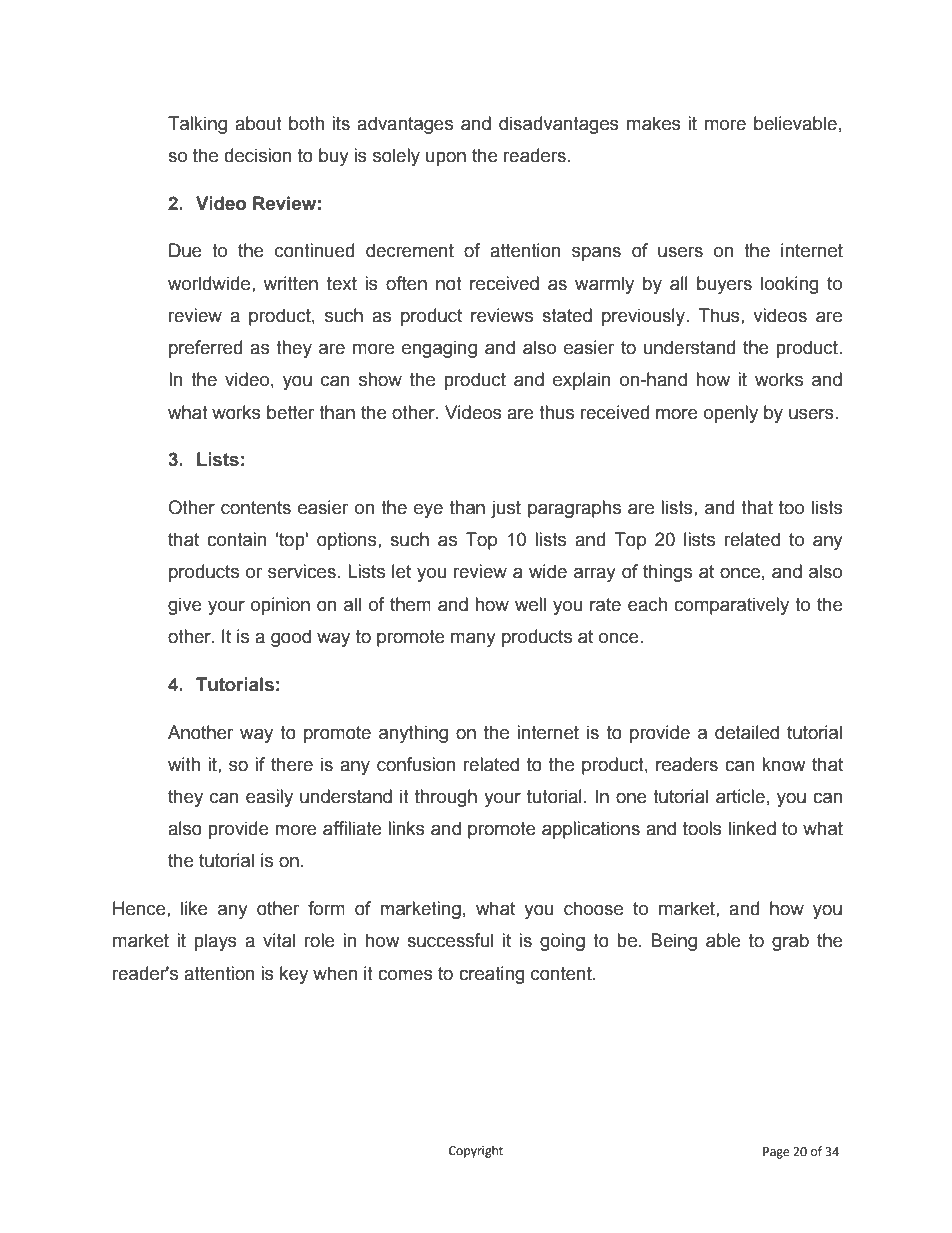  I want to click on eye, so click(428, 511).
